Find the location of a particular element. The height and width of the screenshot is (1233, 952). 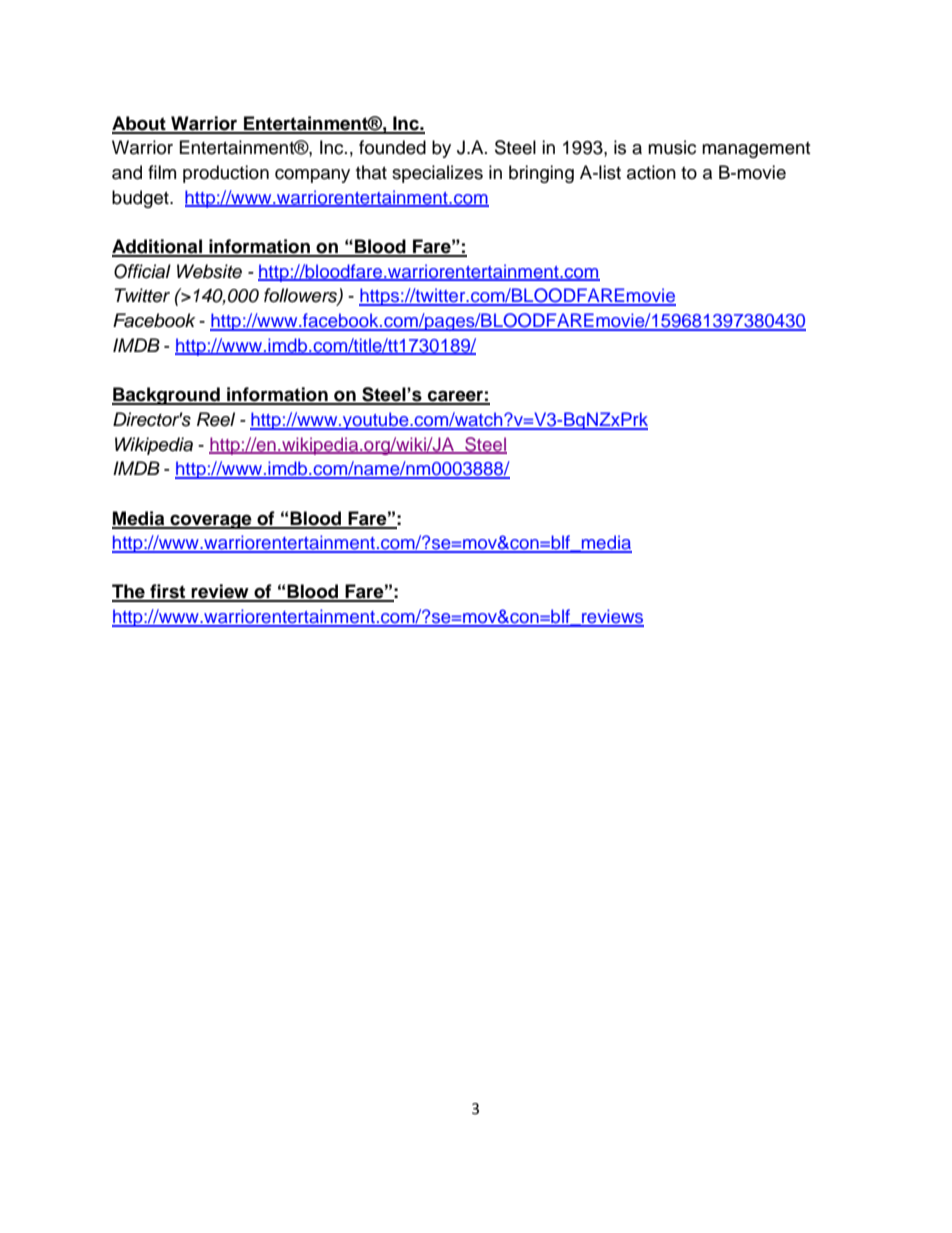

specializes is located at coordinates (437, 174).
